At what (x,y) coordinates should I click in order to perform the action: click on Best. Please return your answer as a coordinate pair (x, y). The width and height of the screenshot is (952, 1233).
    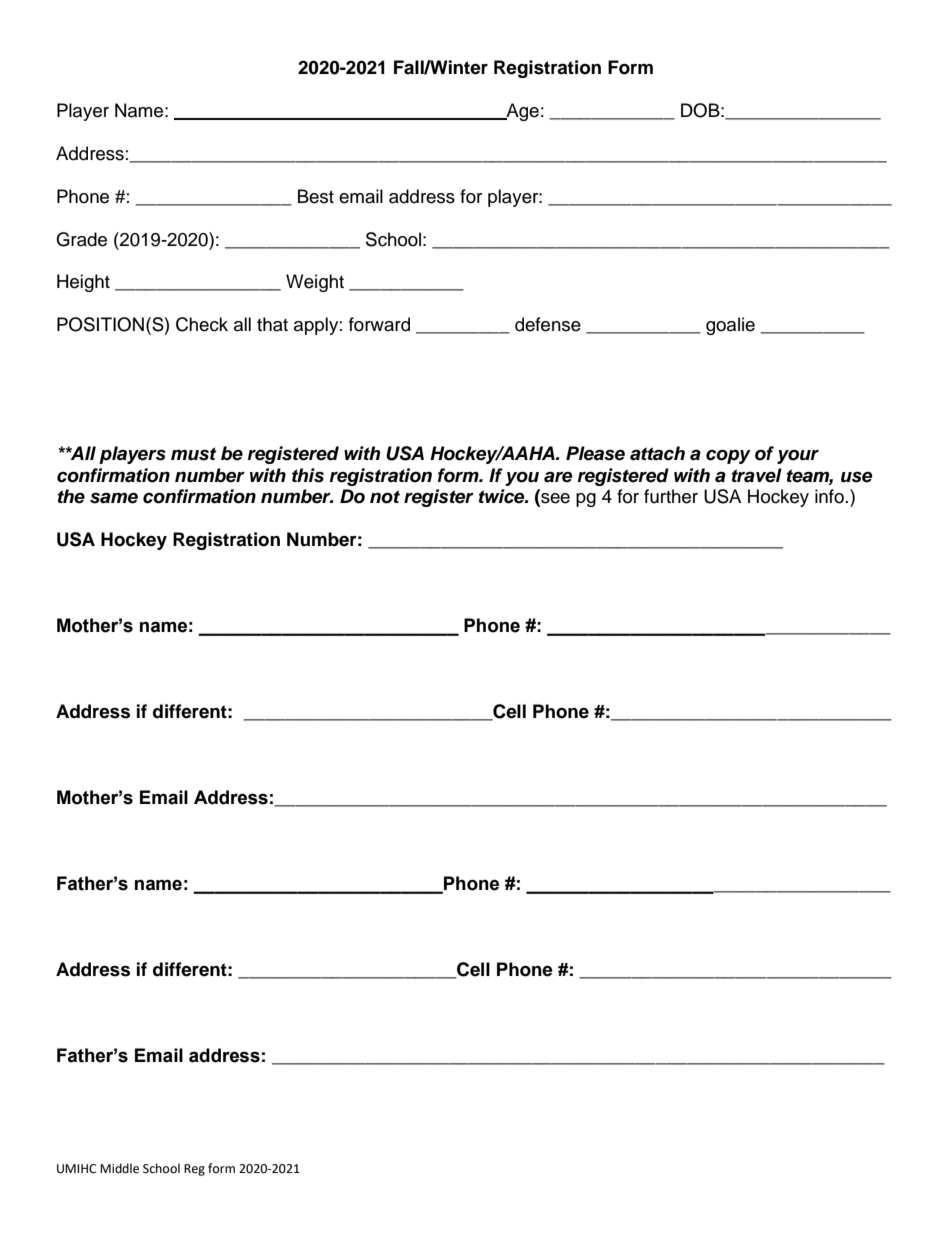
    Looking at the image, I should click on (316, 196).
